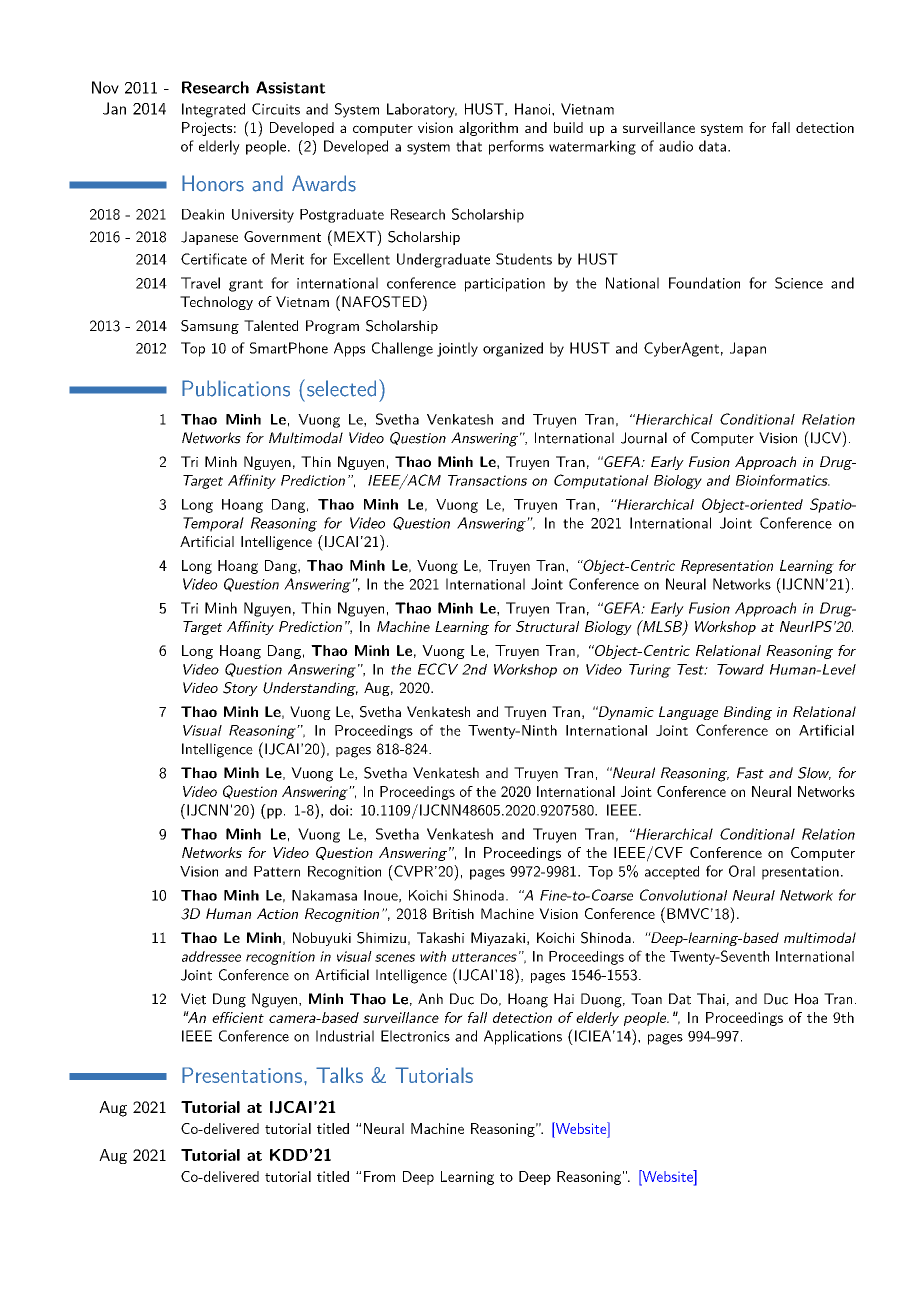  What do you see at coordinates (213, 110) in the page?
I see `Integrated` at bounding box center [213, 110].
